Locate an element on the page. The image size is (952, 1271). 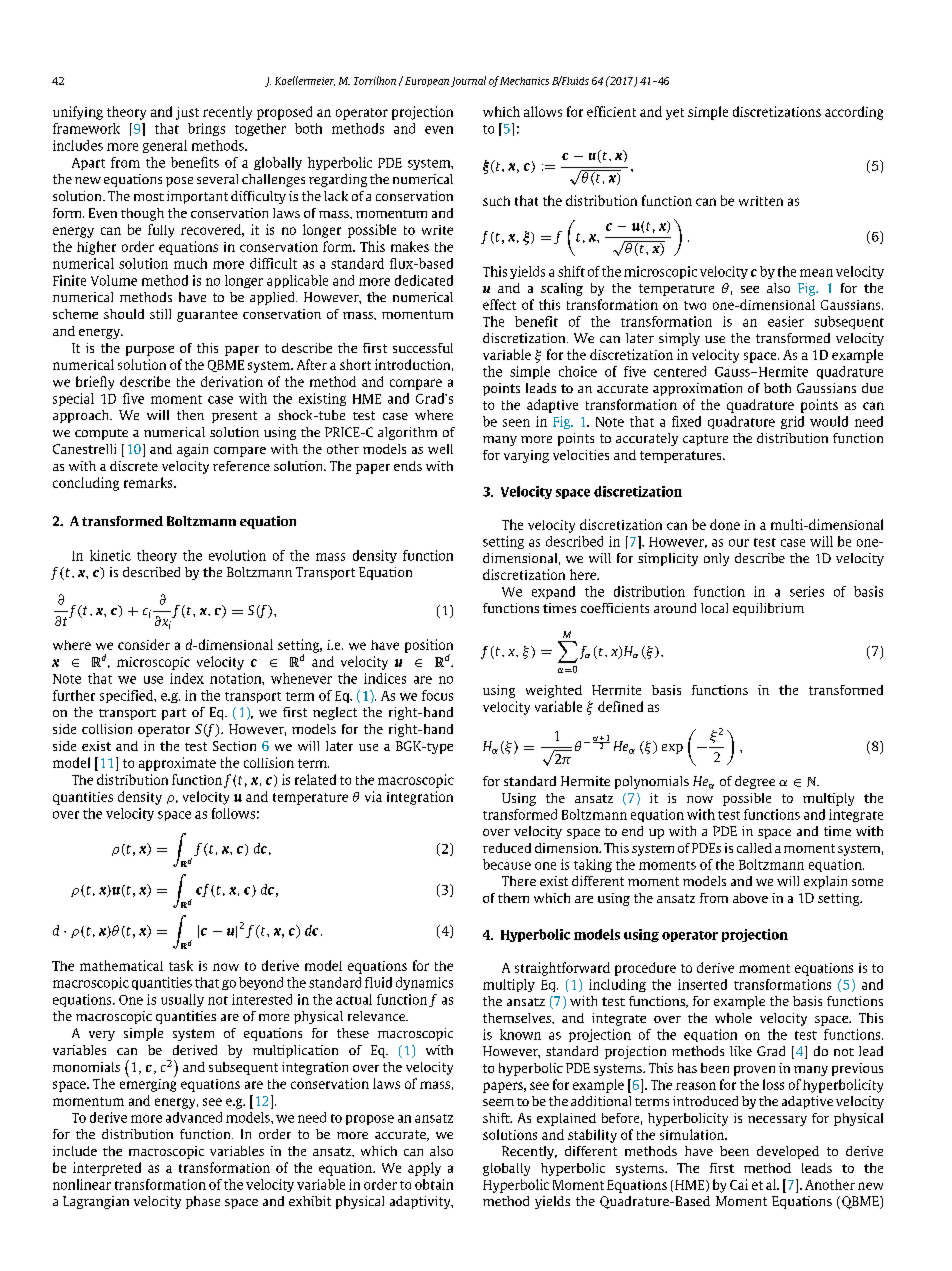
interpreted is located at coordinates (107, 1169).
